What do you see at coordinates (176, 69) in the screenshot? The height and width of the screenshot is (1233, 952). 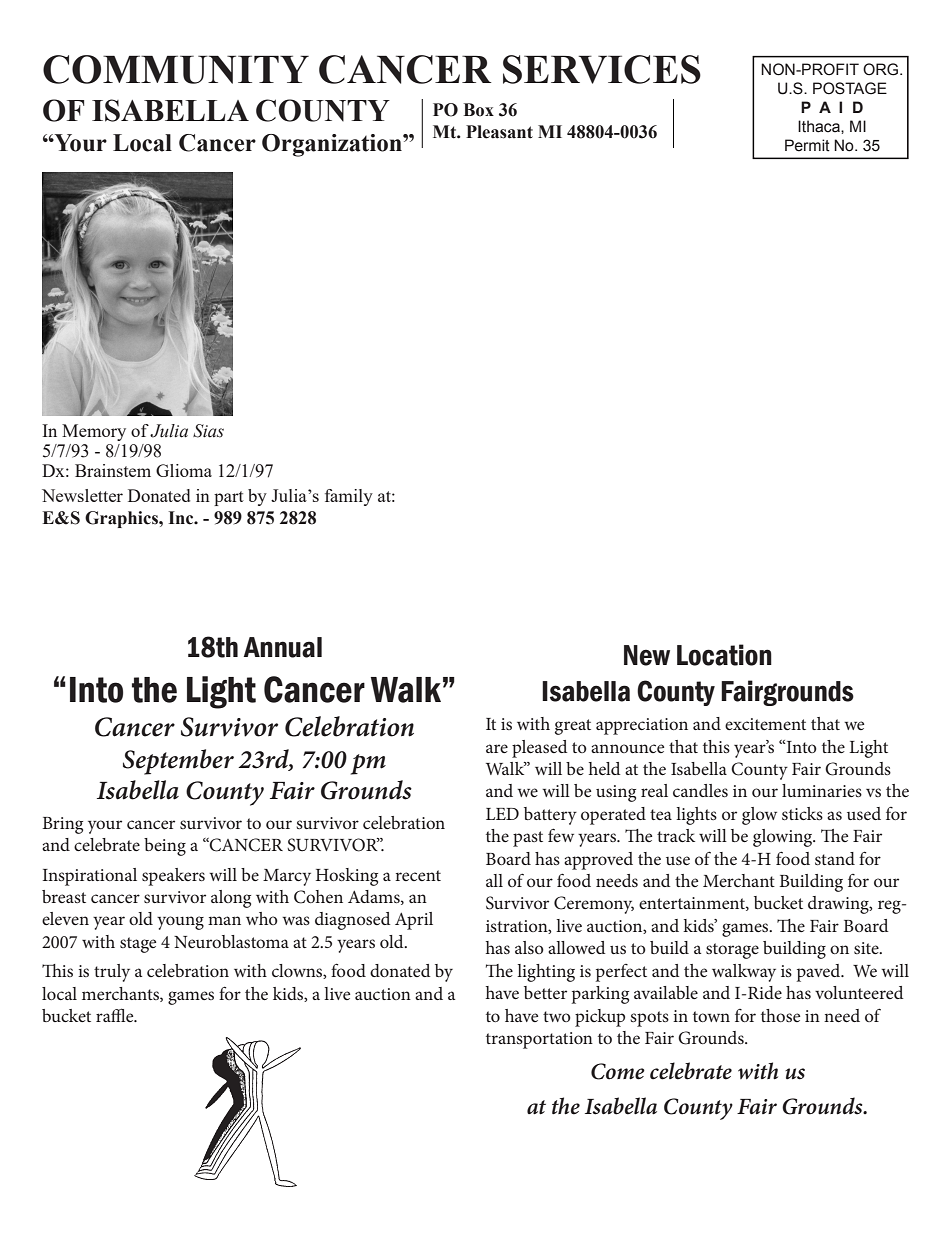 I see `COMMUNITY` at bounding box center [176, 69].
